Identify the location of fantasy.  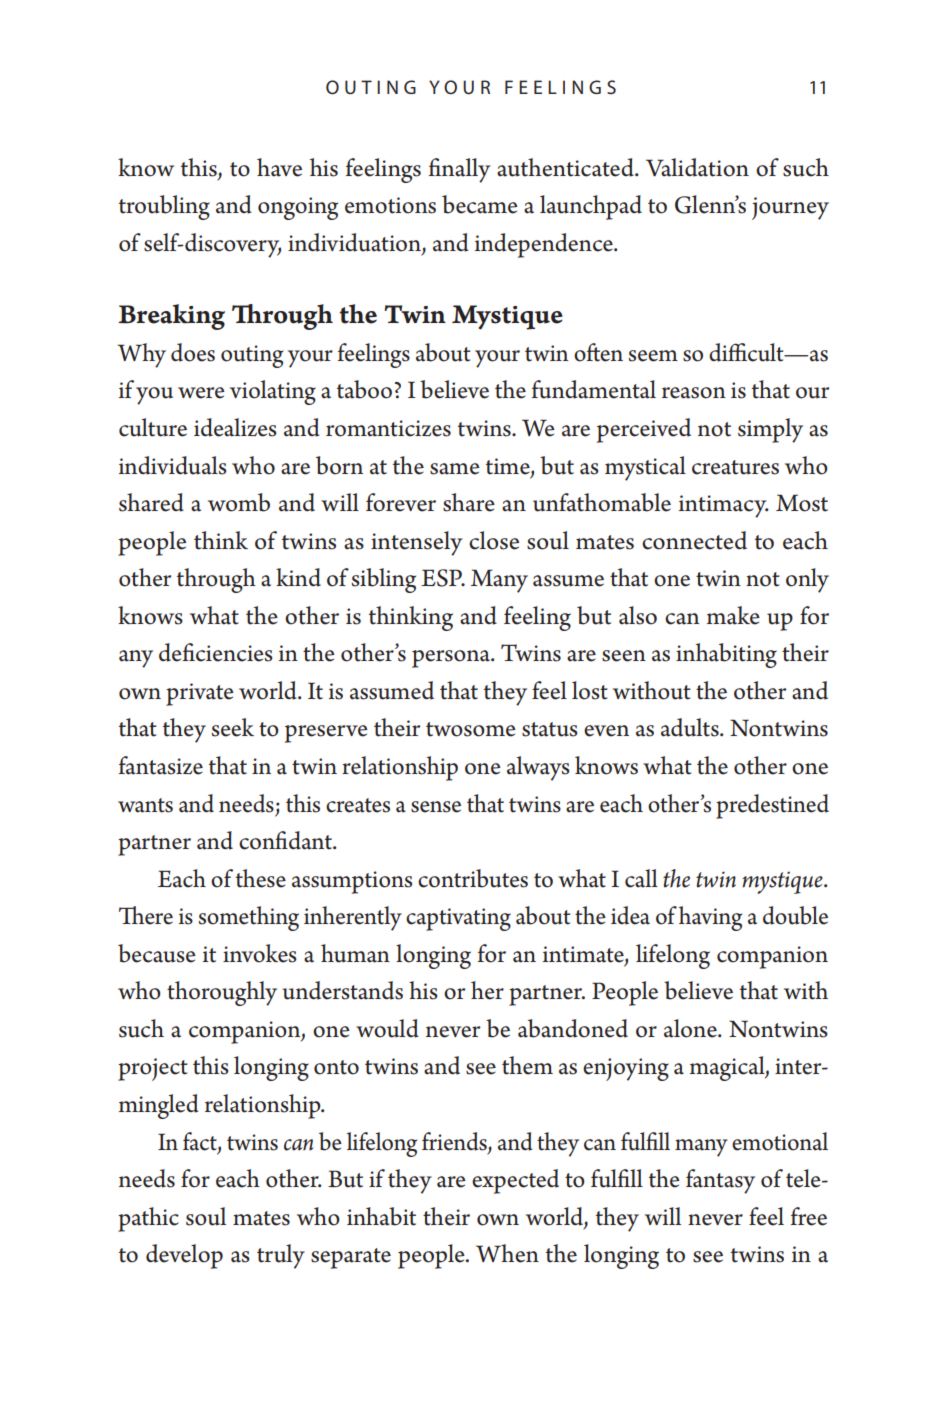
(720, 1181).
